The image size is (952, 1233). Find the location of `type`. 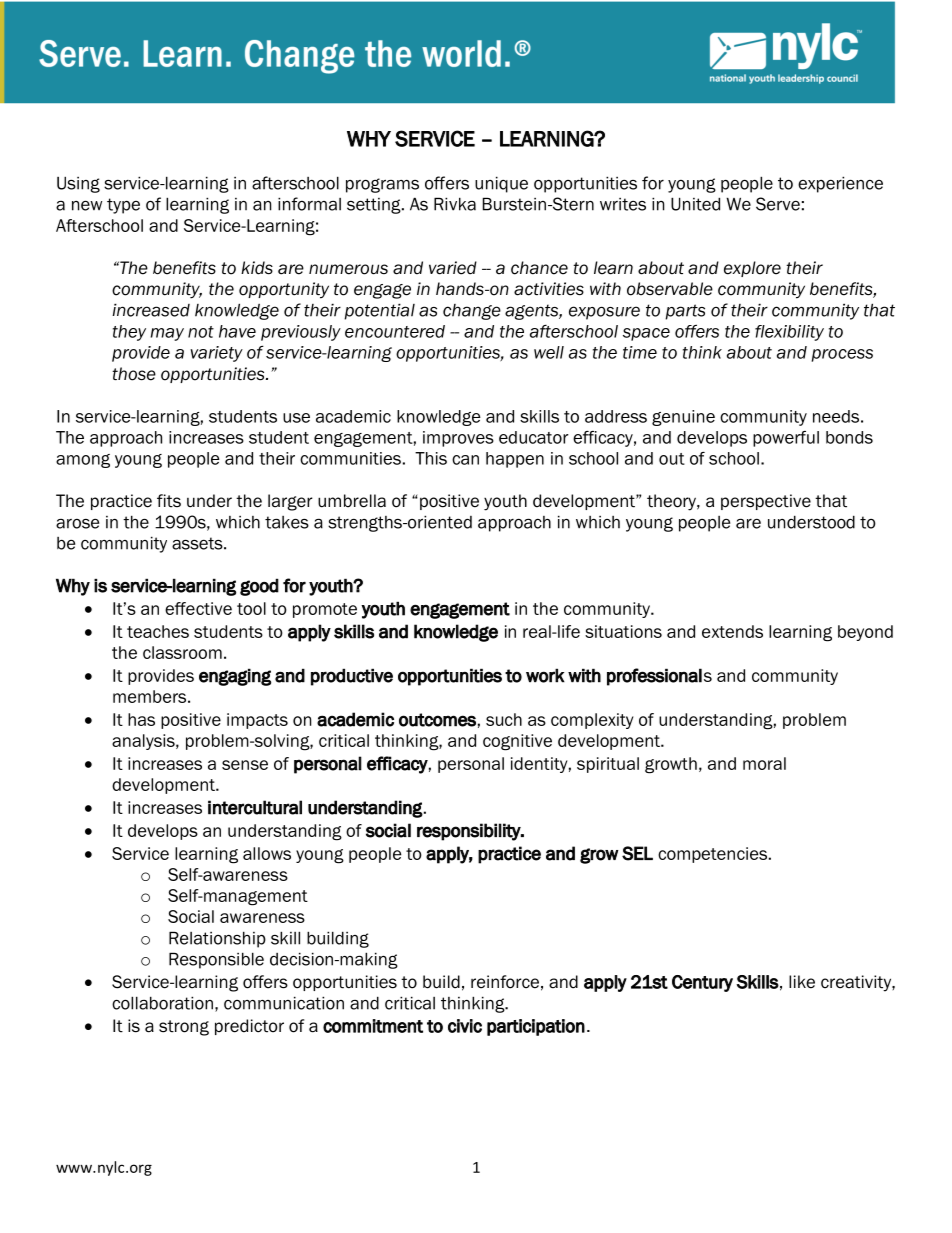

type is located at coordinates (123, 206).
